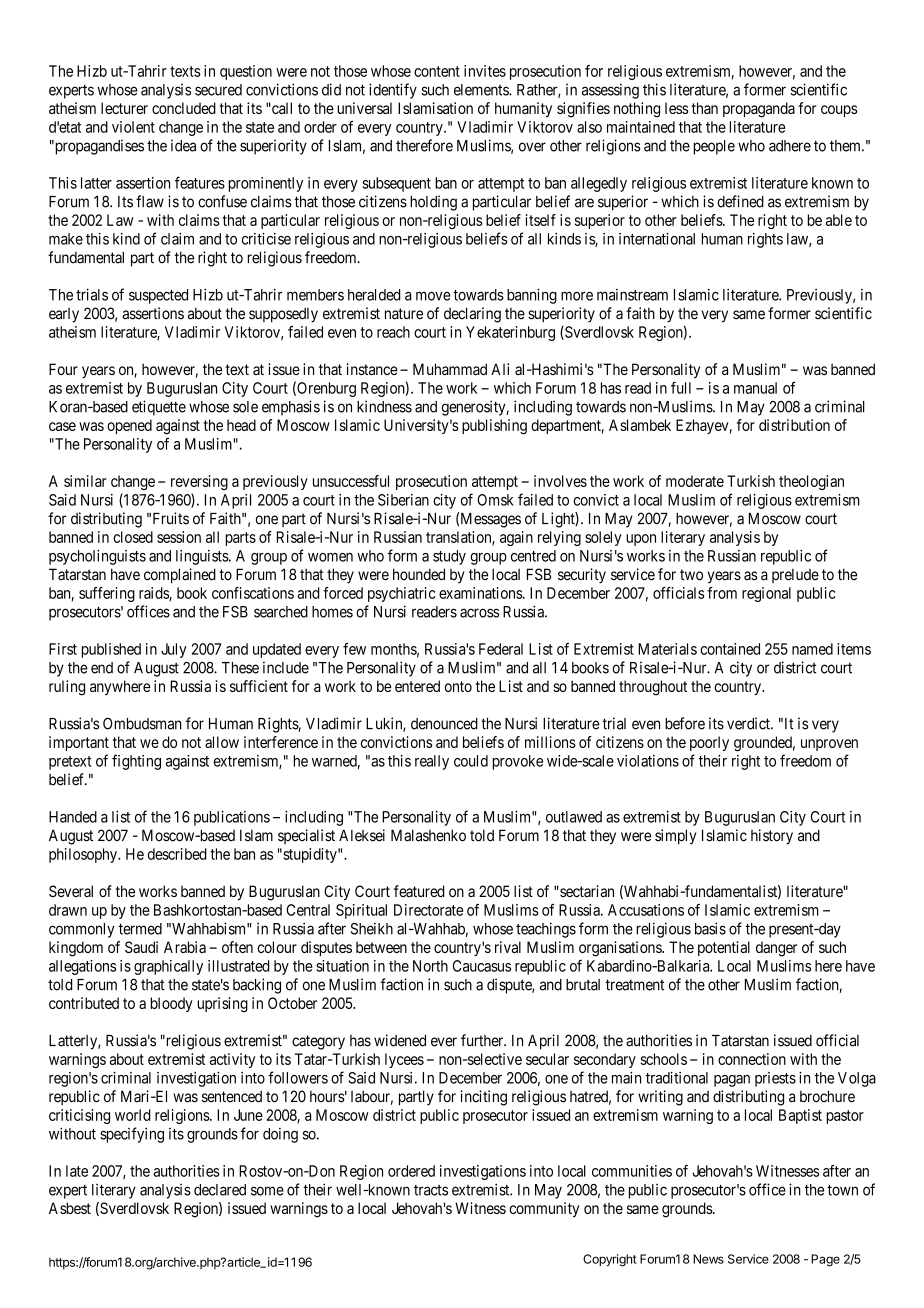 This screenshot has width=924, height=1308. I want to click on onto, so click(458, 686).
